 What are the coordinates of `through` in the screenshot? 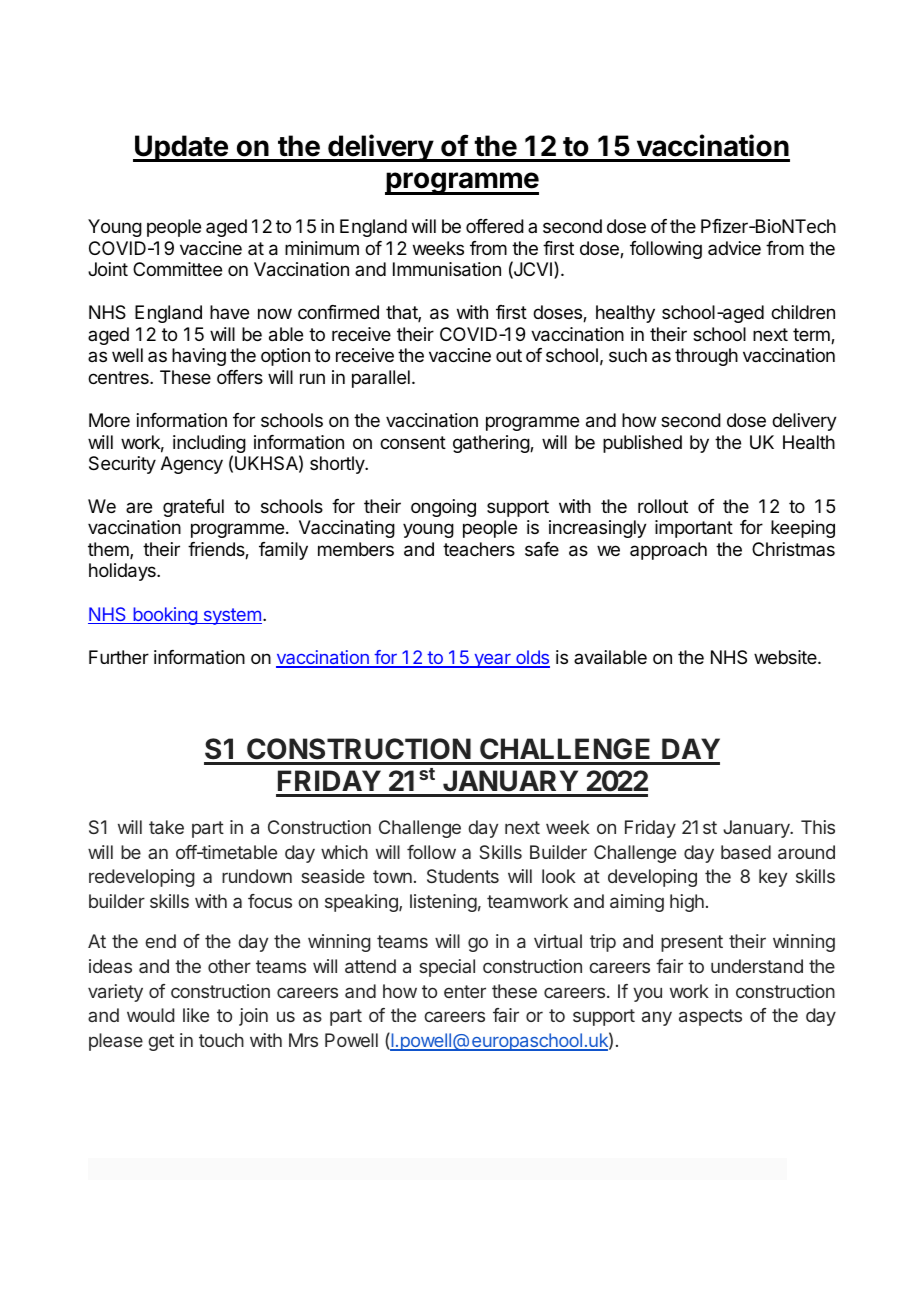 It's located at (706, 357).
